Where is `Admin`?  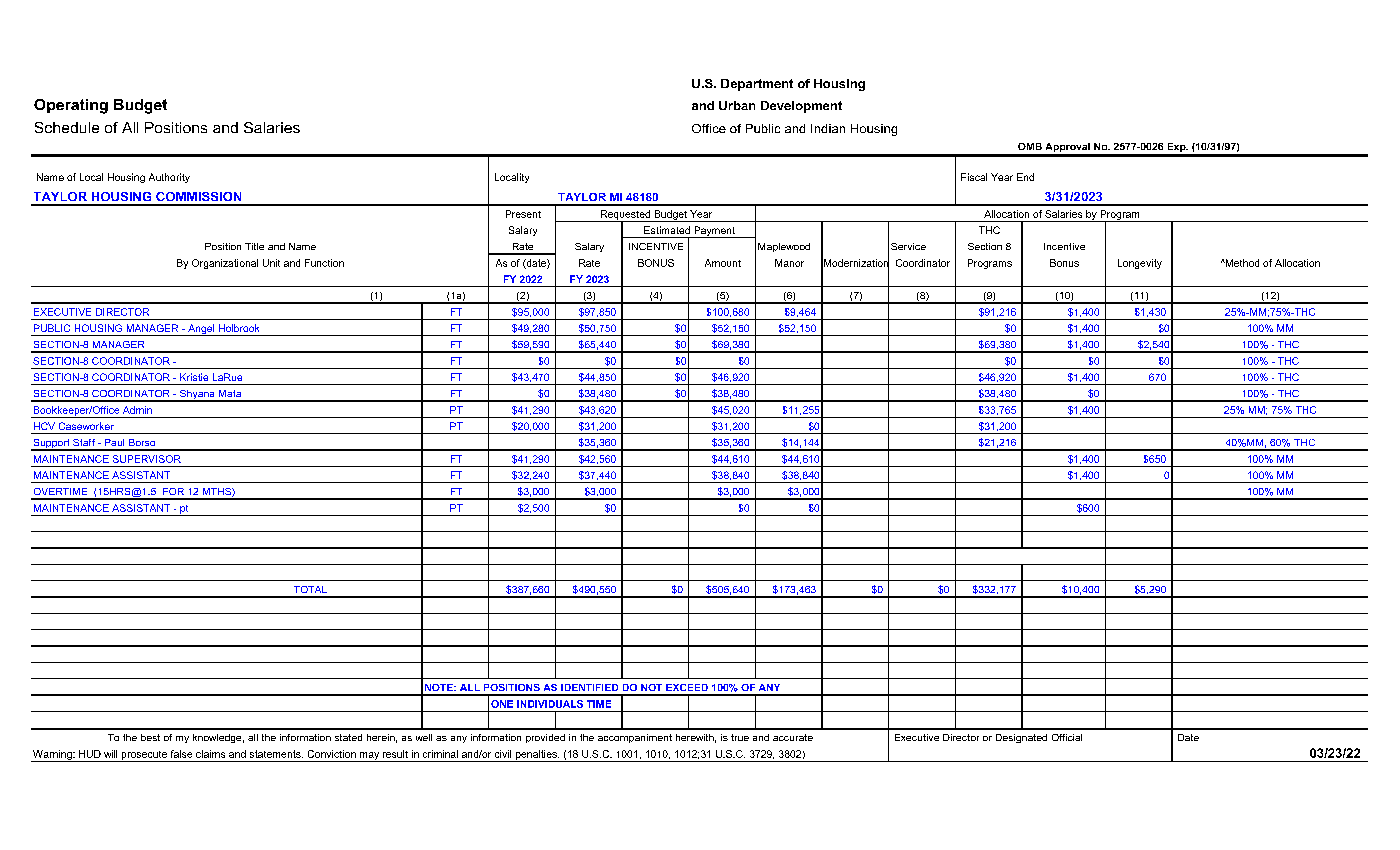 Admin is located at coordinates (137, 410).
